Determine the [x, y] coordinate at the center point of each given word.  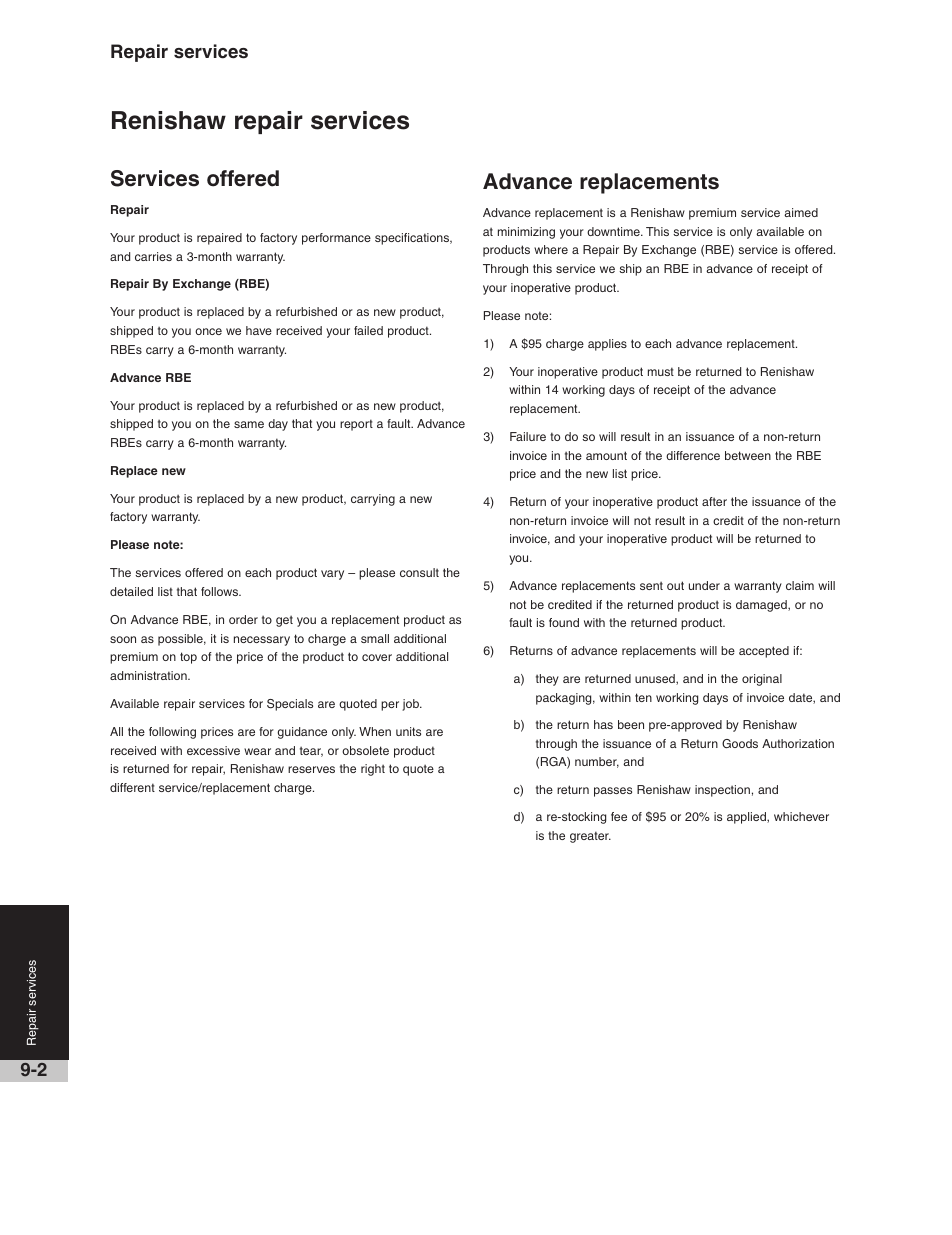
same [249, 424]
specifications [413, 239]
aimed [801, 212]
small [375, 638]
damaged [762, 606]
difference [693, 455]
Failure [528, 436]
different [132, 787]
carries [153, 256]
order [243, 619]
